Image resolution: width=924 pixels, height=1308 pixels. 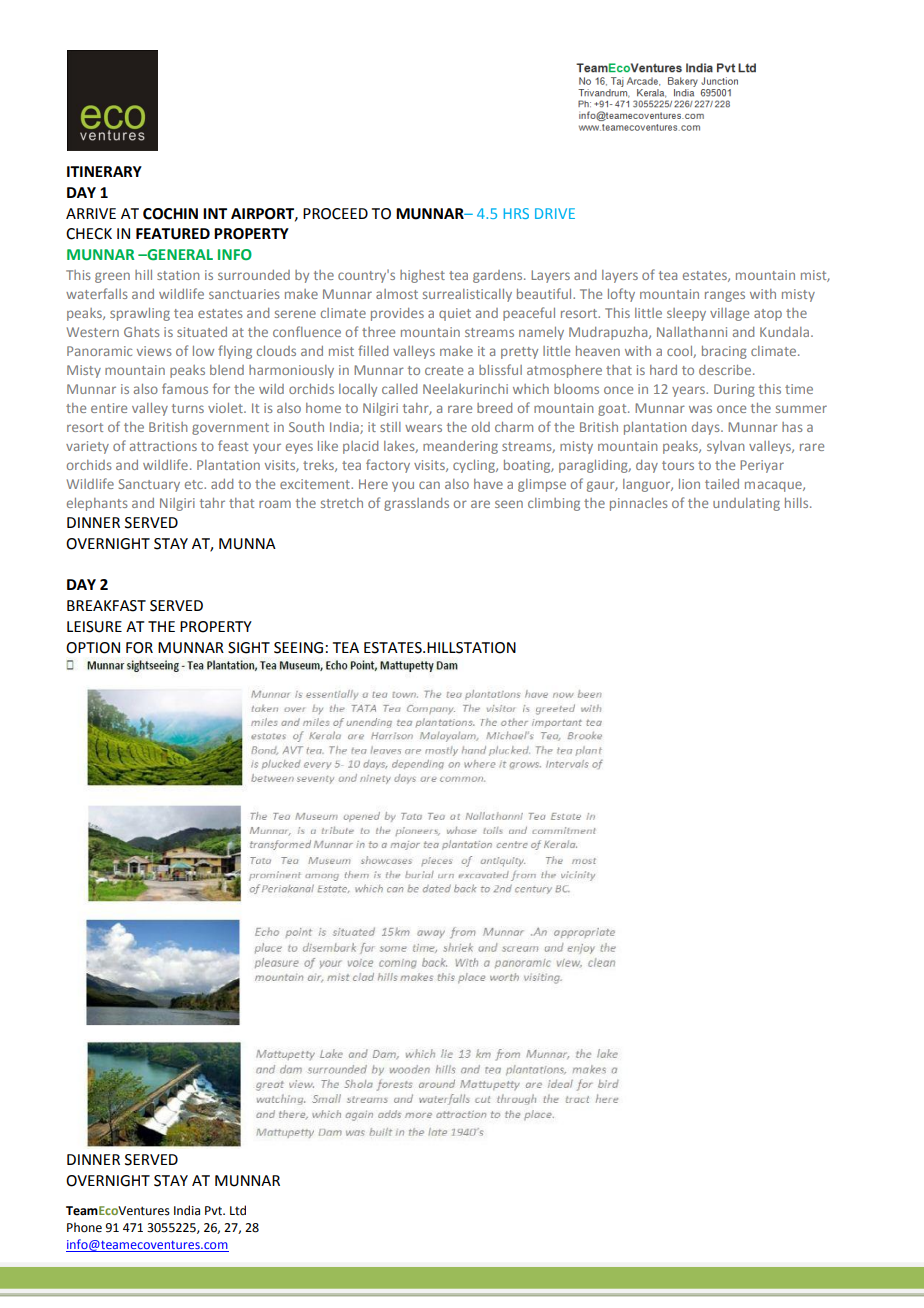 What do you see at coordinates (298, 648) in the screenshot?
I see `SEEING` at bounding box center [298, 648].
